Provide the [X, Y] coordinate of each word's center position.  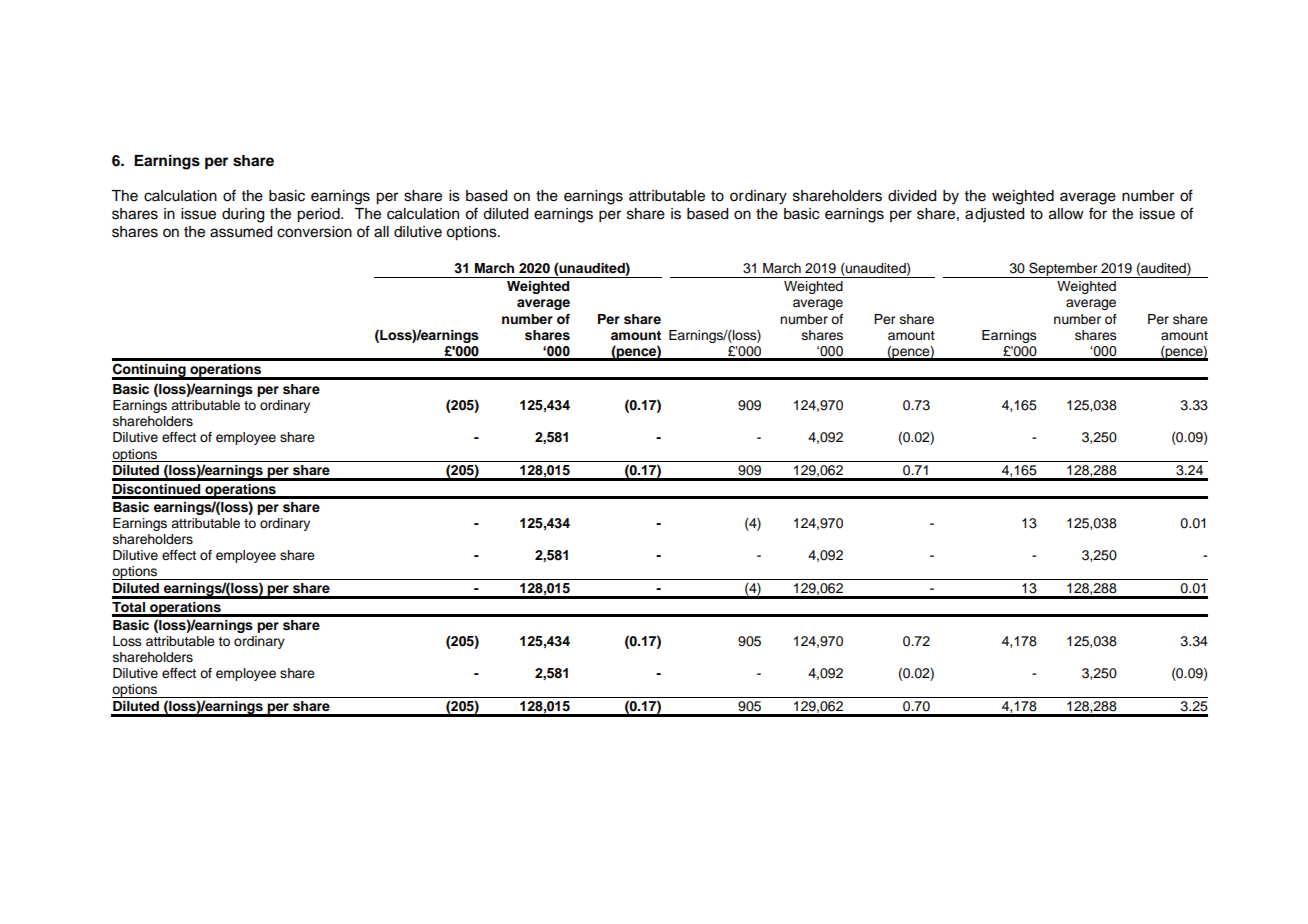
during [243, 215]
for [1098, 213]
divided [912, 196]
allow [1066, 214]
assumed [241, 232]
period [319, 215]
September [1063, 270]
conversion [314, 232]
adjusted [994, 215]
